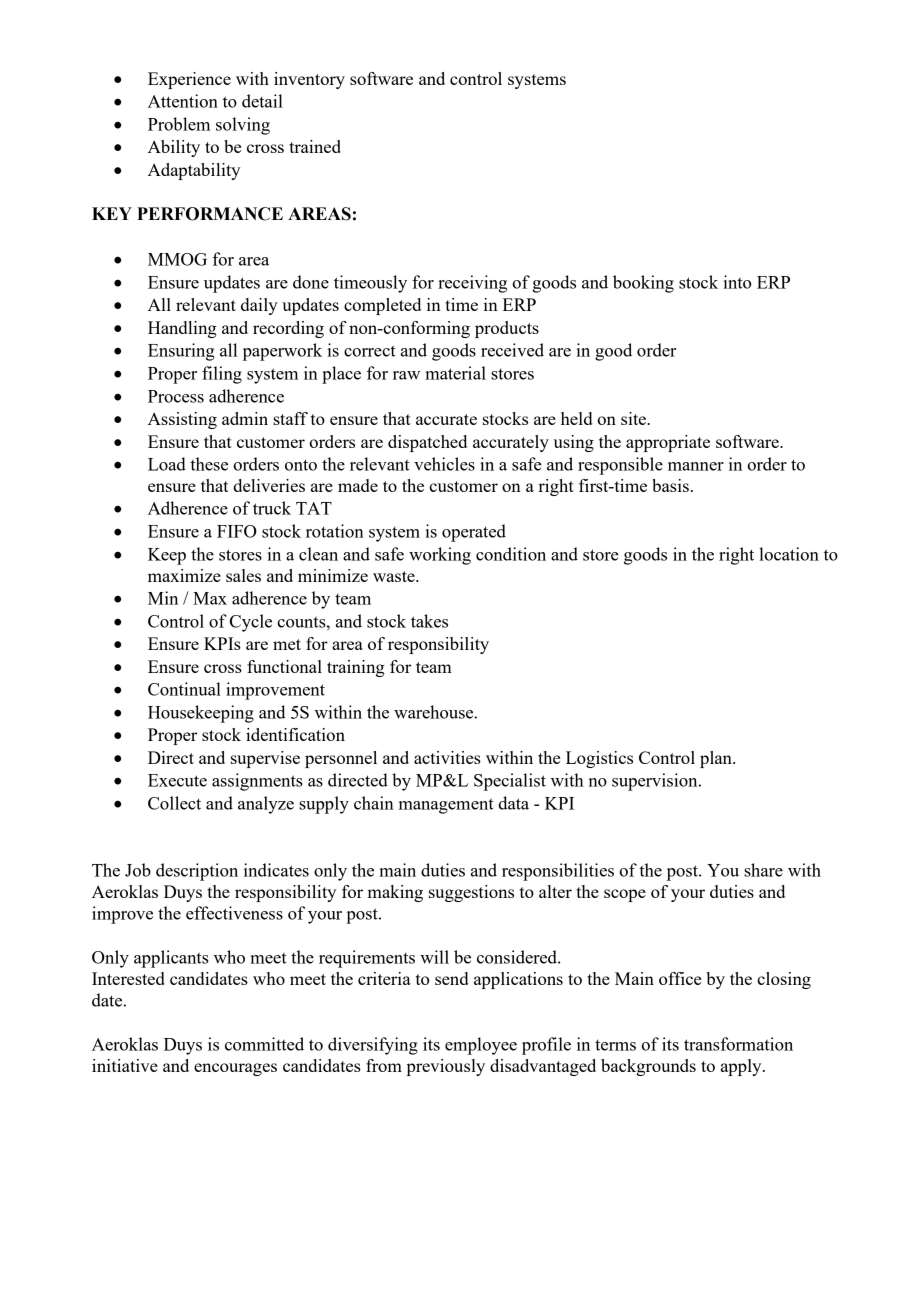  I want to click on encourages, so click(235, 1069).
